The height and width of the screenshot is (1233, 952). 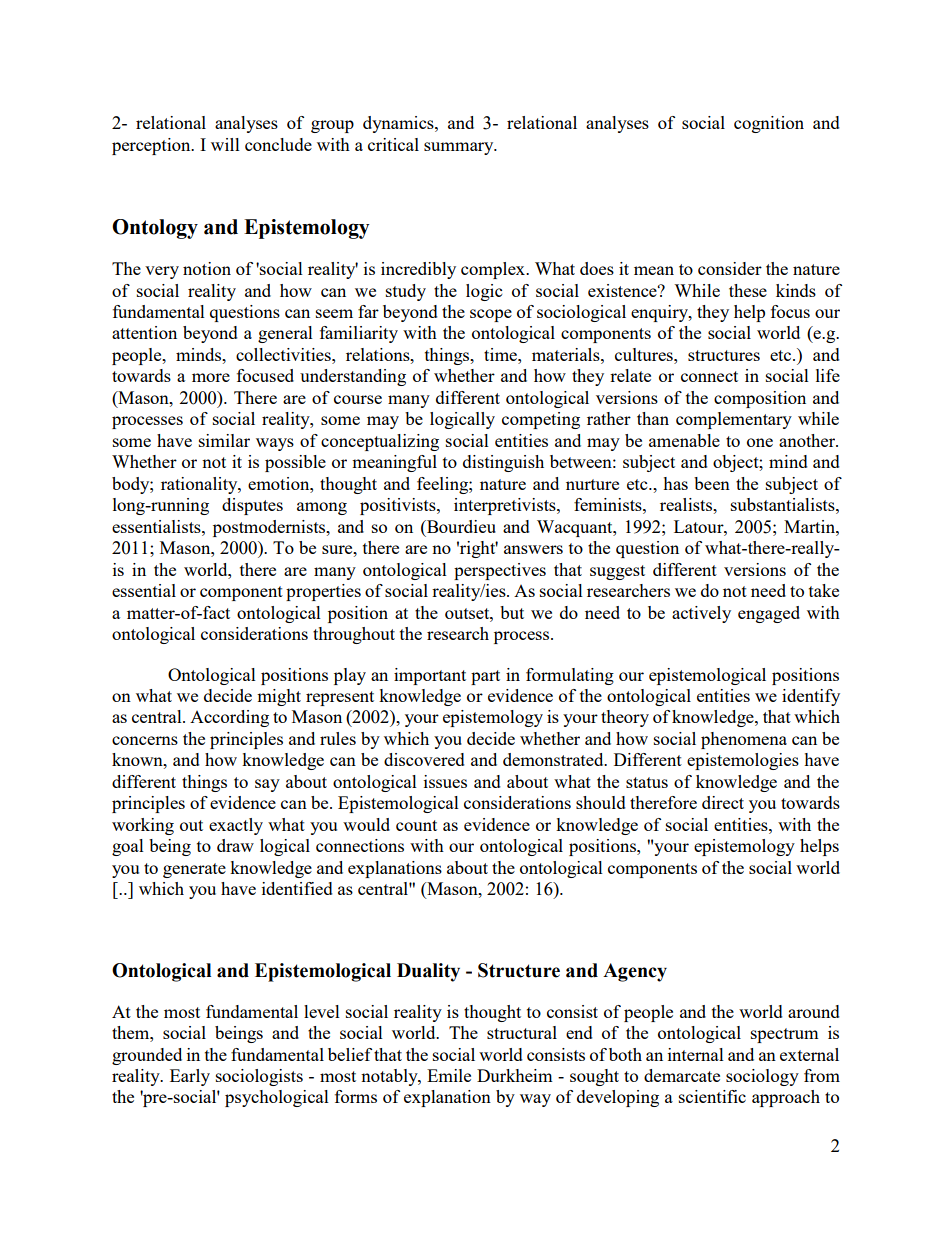 I want to click on issues, so click(x=445, y=781).
